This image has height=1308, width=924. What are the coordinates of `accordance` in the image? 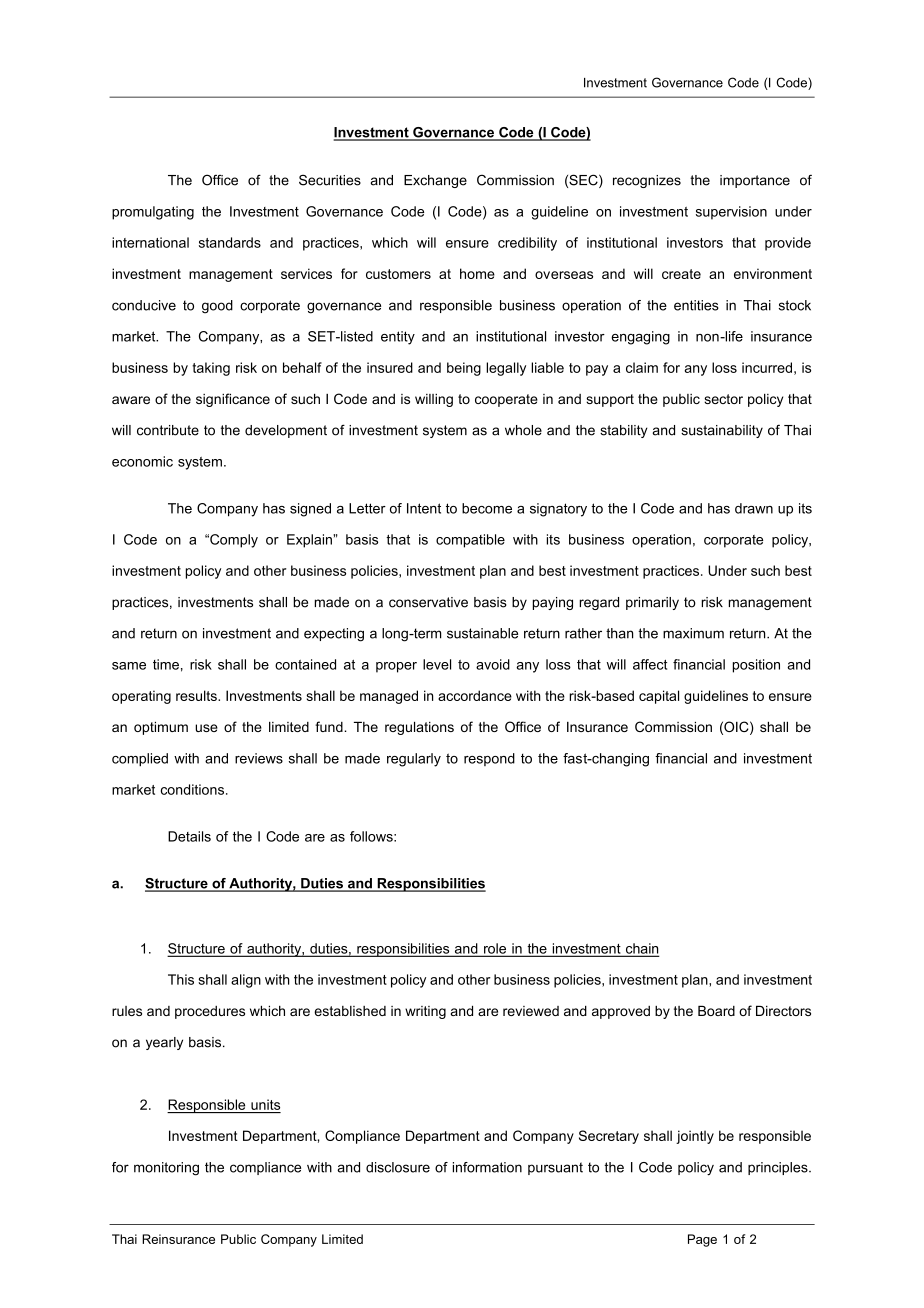 It's located at (475, 695).
